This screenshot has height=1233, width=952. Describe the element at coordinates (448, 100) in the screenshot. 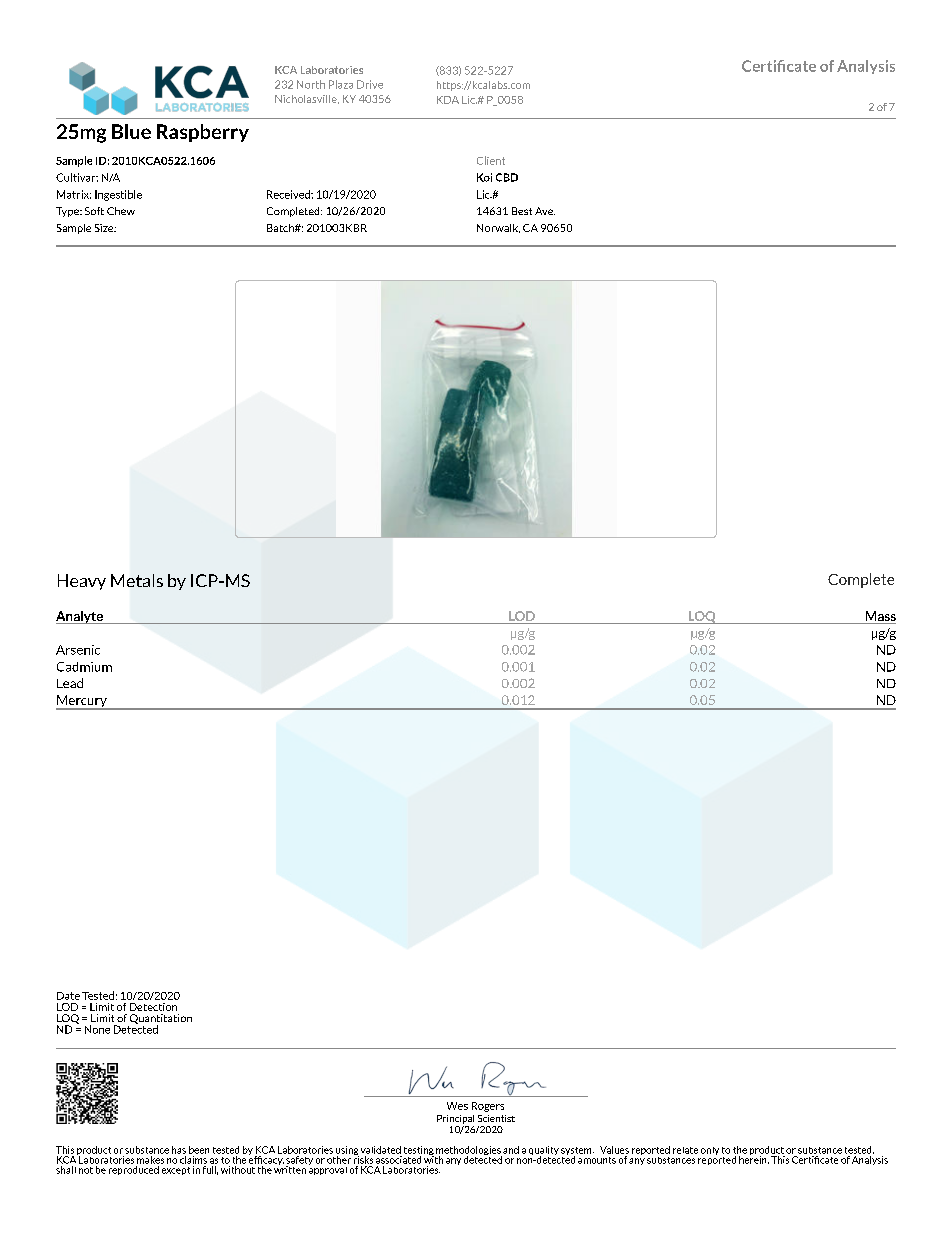

I see `KDA` at that location.
